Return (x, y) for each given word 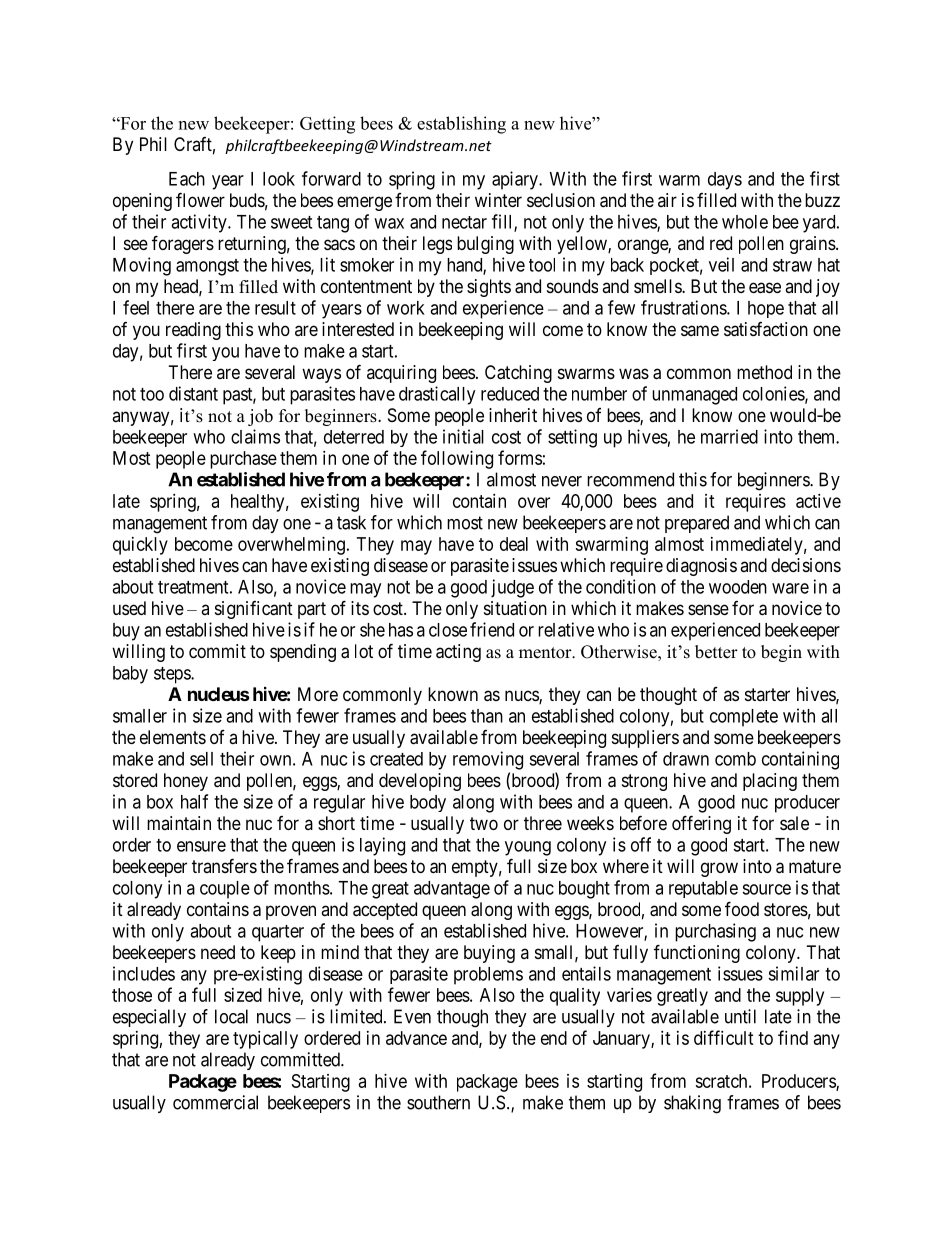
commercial (215, 1102)
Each (187, 179)
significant (254, 610)
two (484, 823)
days (725, 181)
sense (708, 609)
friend (492, 629)
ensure (201, 846)
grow (719, 869)
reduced (510, 394)
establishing (461, 125)
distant (193, 393)
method (764, 372)
